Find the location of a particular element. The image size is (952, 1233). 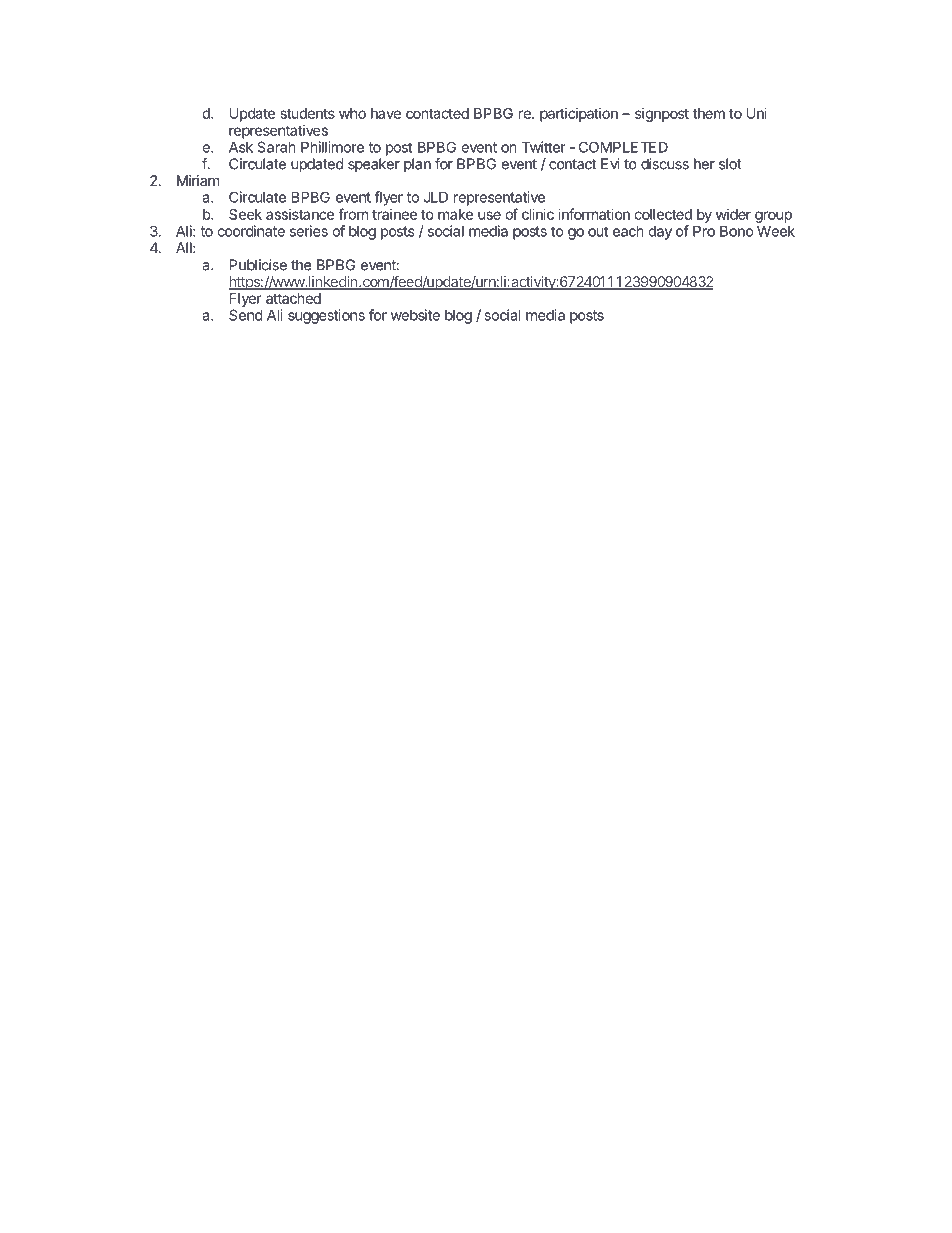

website is located at coordinates (415, 315).
